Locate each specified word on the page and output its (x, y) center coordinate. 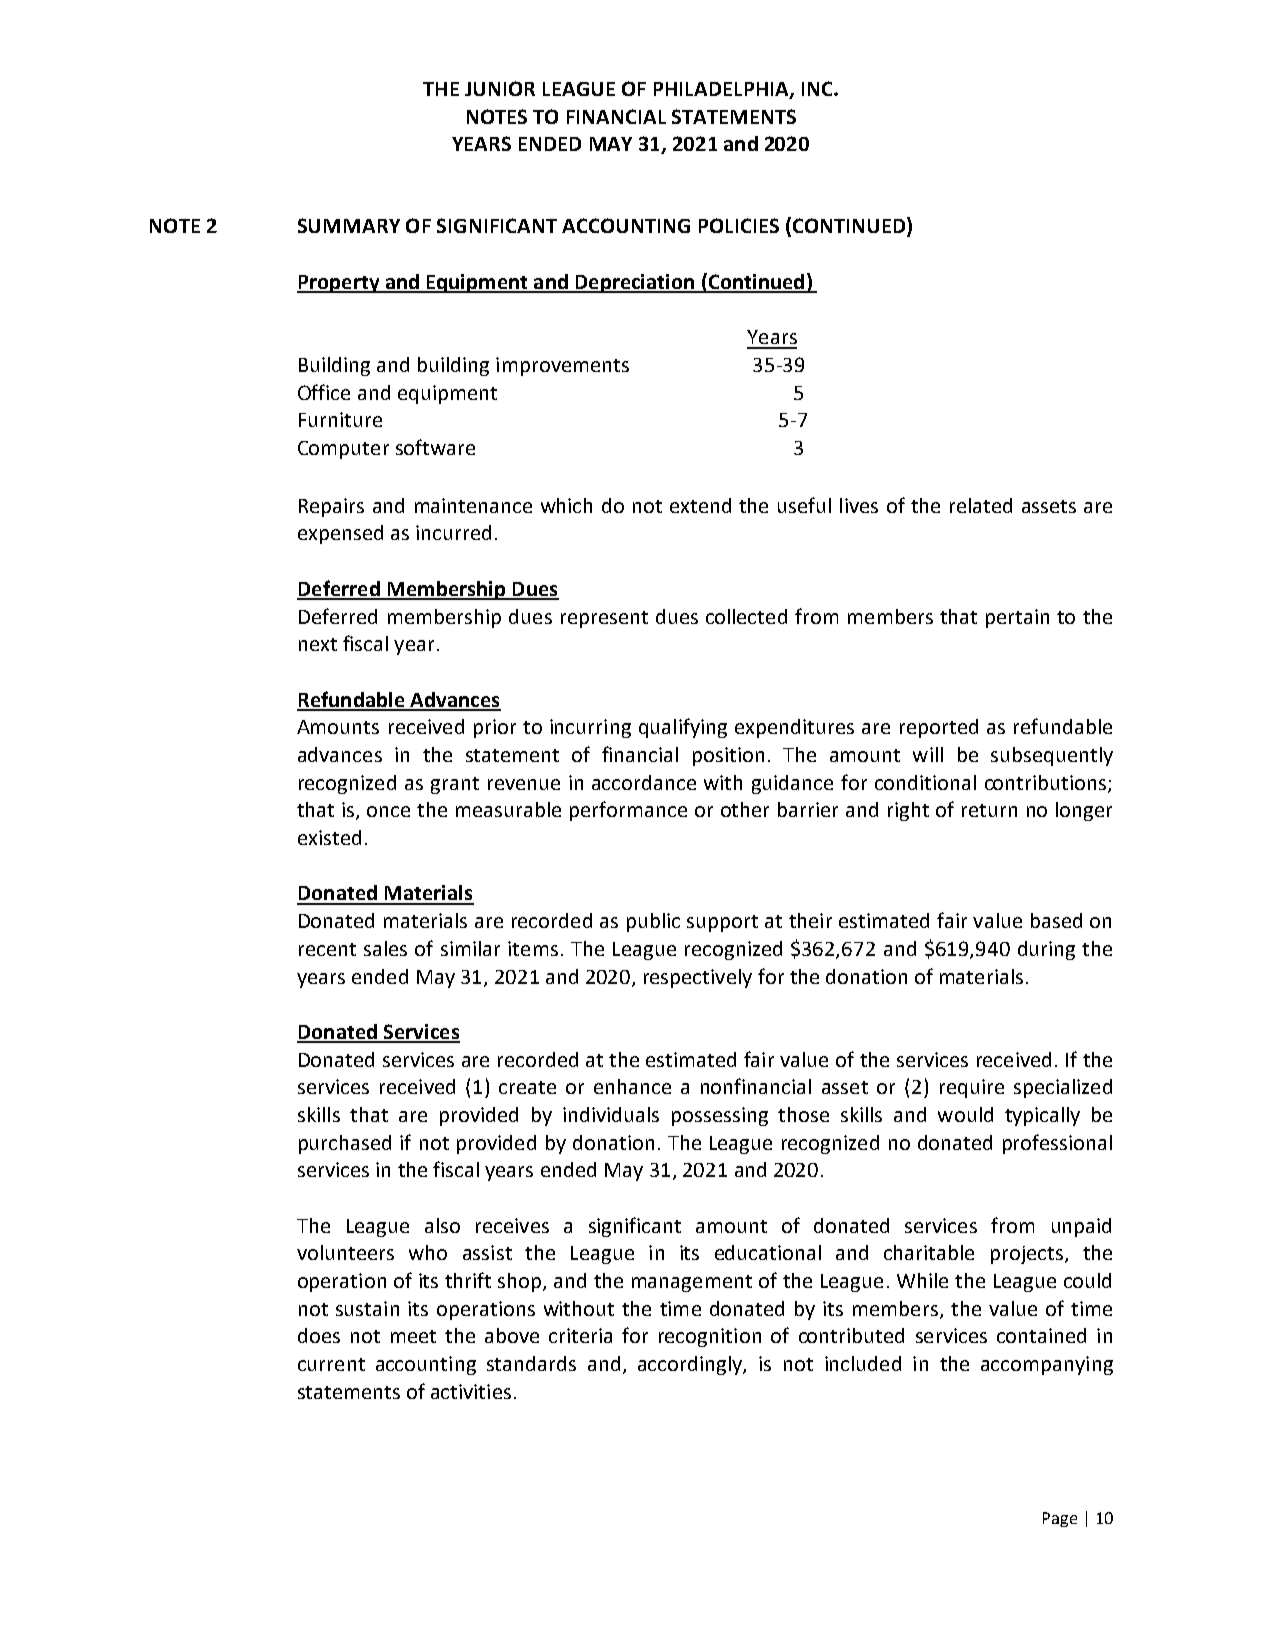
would (965, 1114)
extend (700, 505)
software (435, 447)
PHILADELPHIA (722, 90)
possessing (720, 1116)
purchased (345, 1144)
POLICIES (739, 225)
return (989, 810)
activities (471, 1391)
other (745, 809)
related (981, 505)
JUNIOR (500, 88)
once (388, 811)
